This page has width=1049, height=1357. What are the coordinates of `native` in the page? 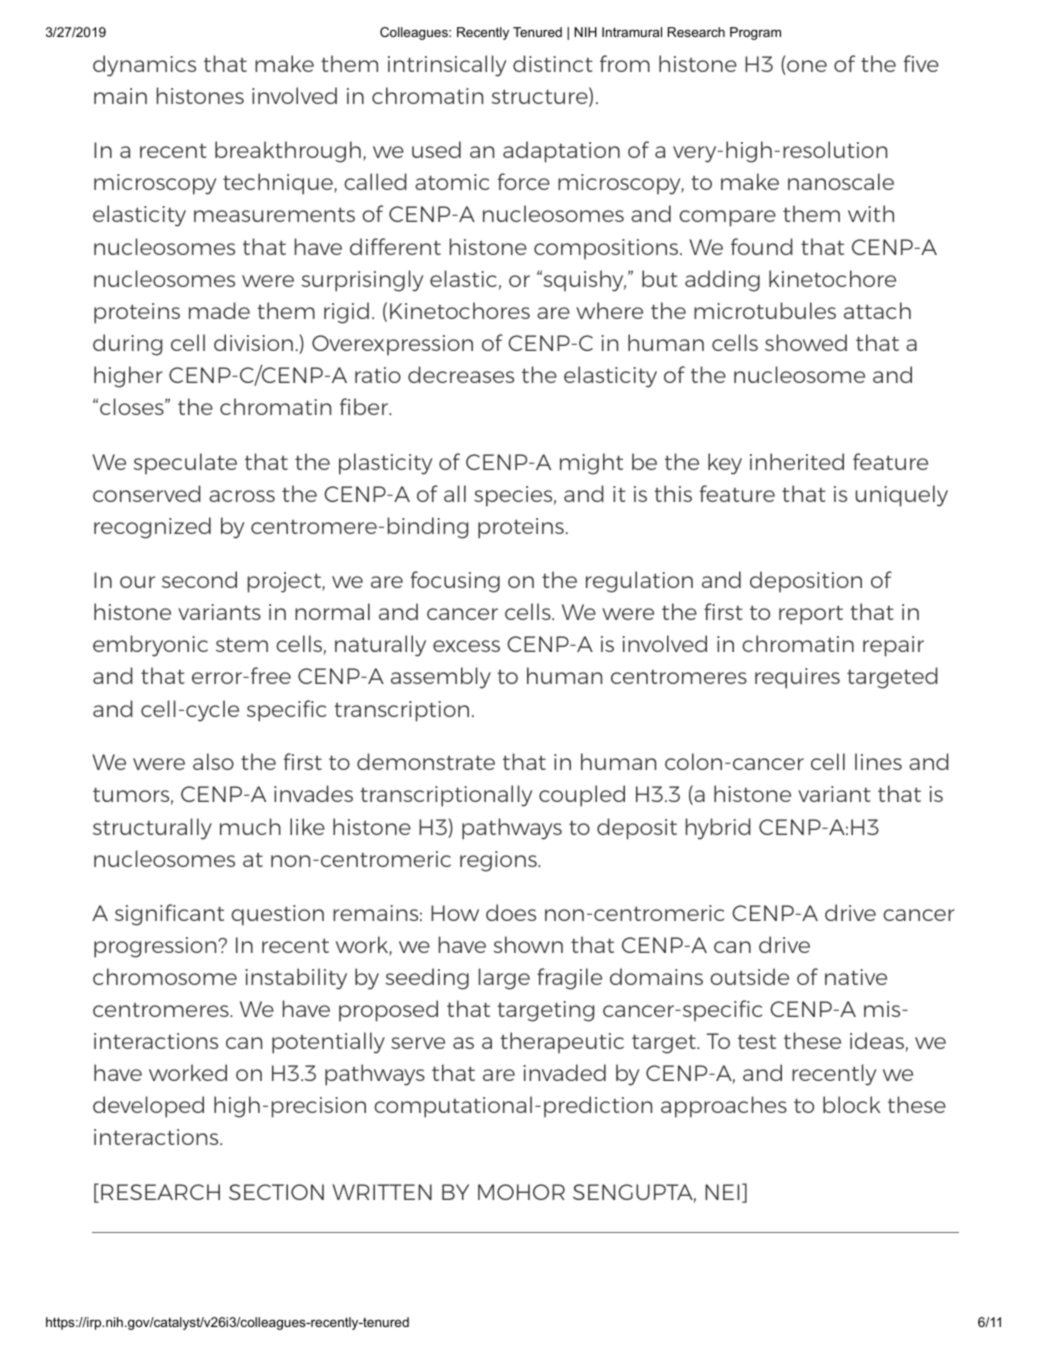 It's located at (856, 977).
